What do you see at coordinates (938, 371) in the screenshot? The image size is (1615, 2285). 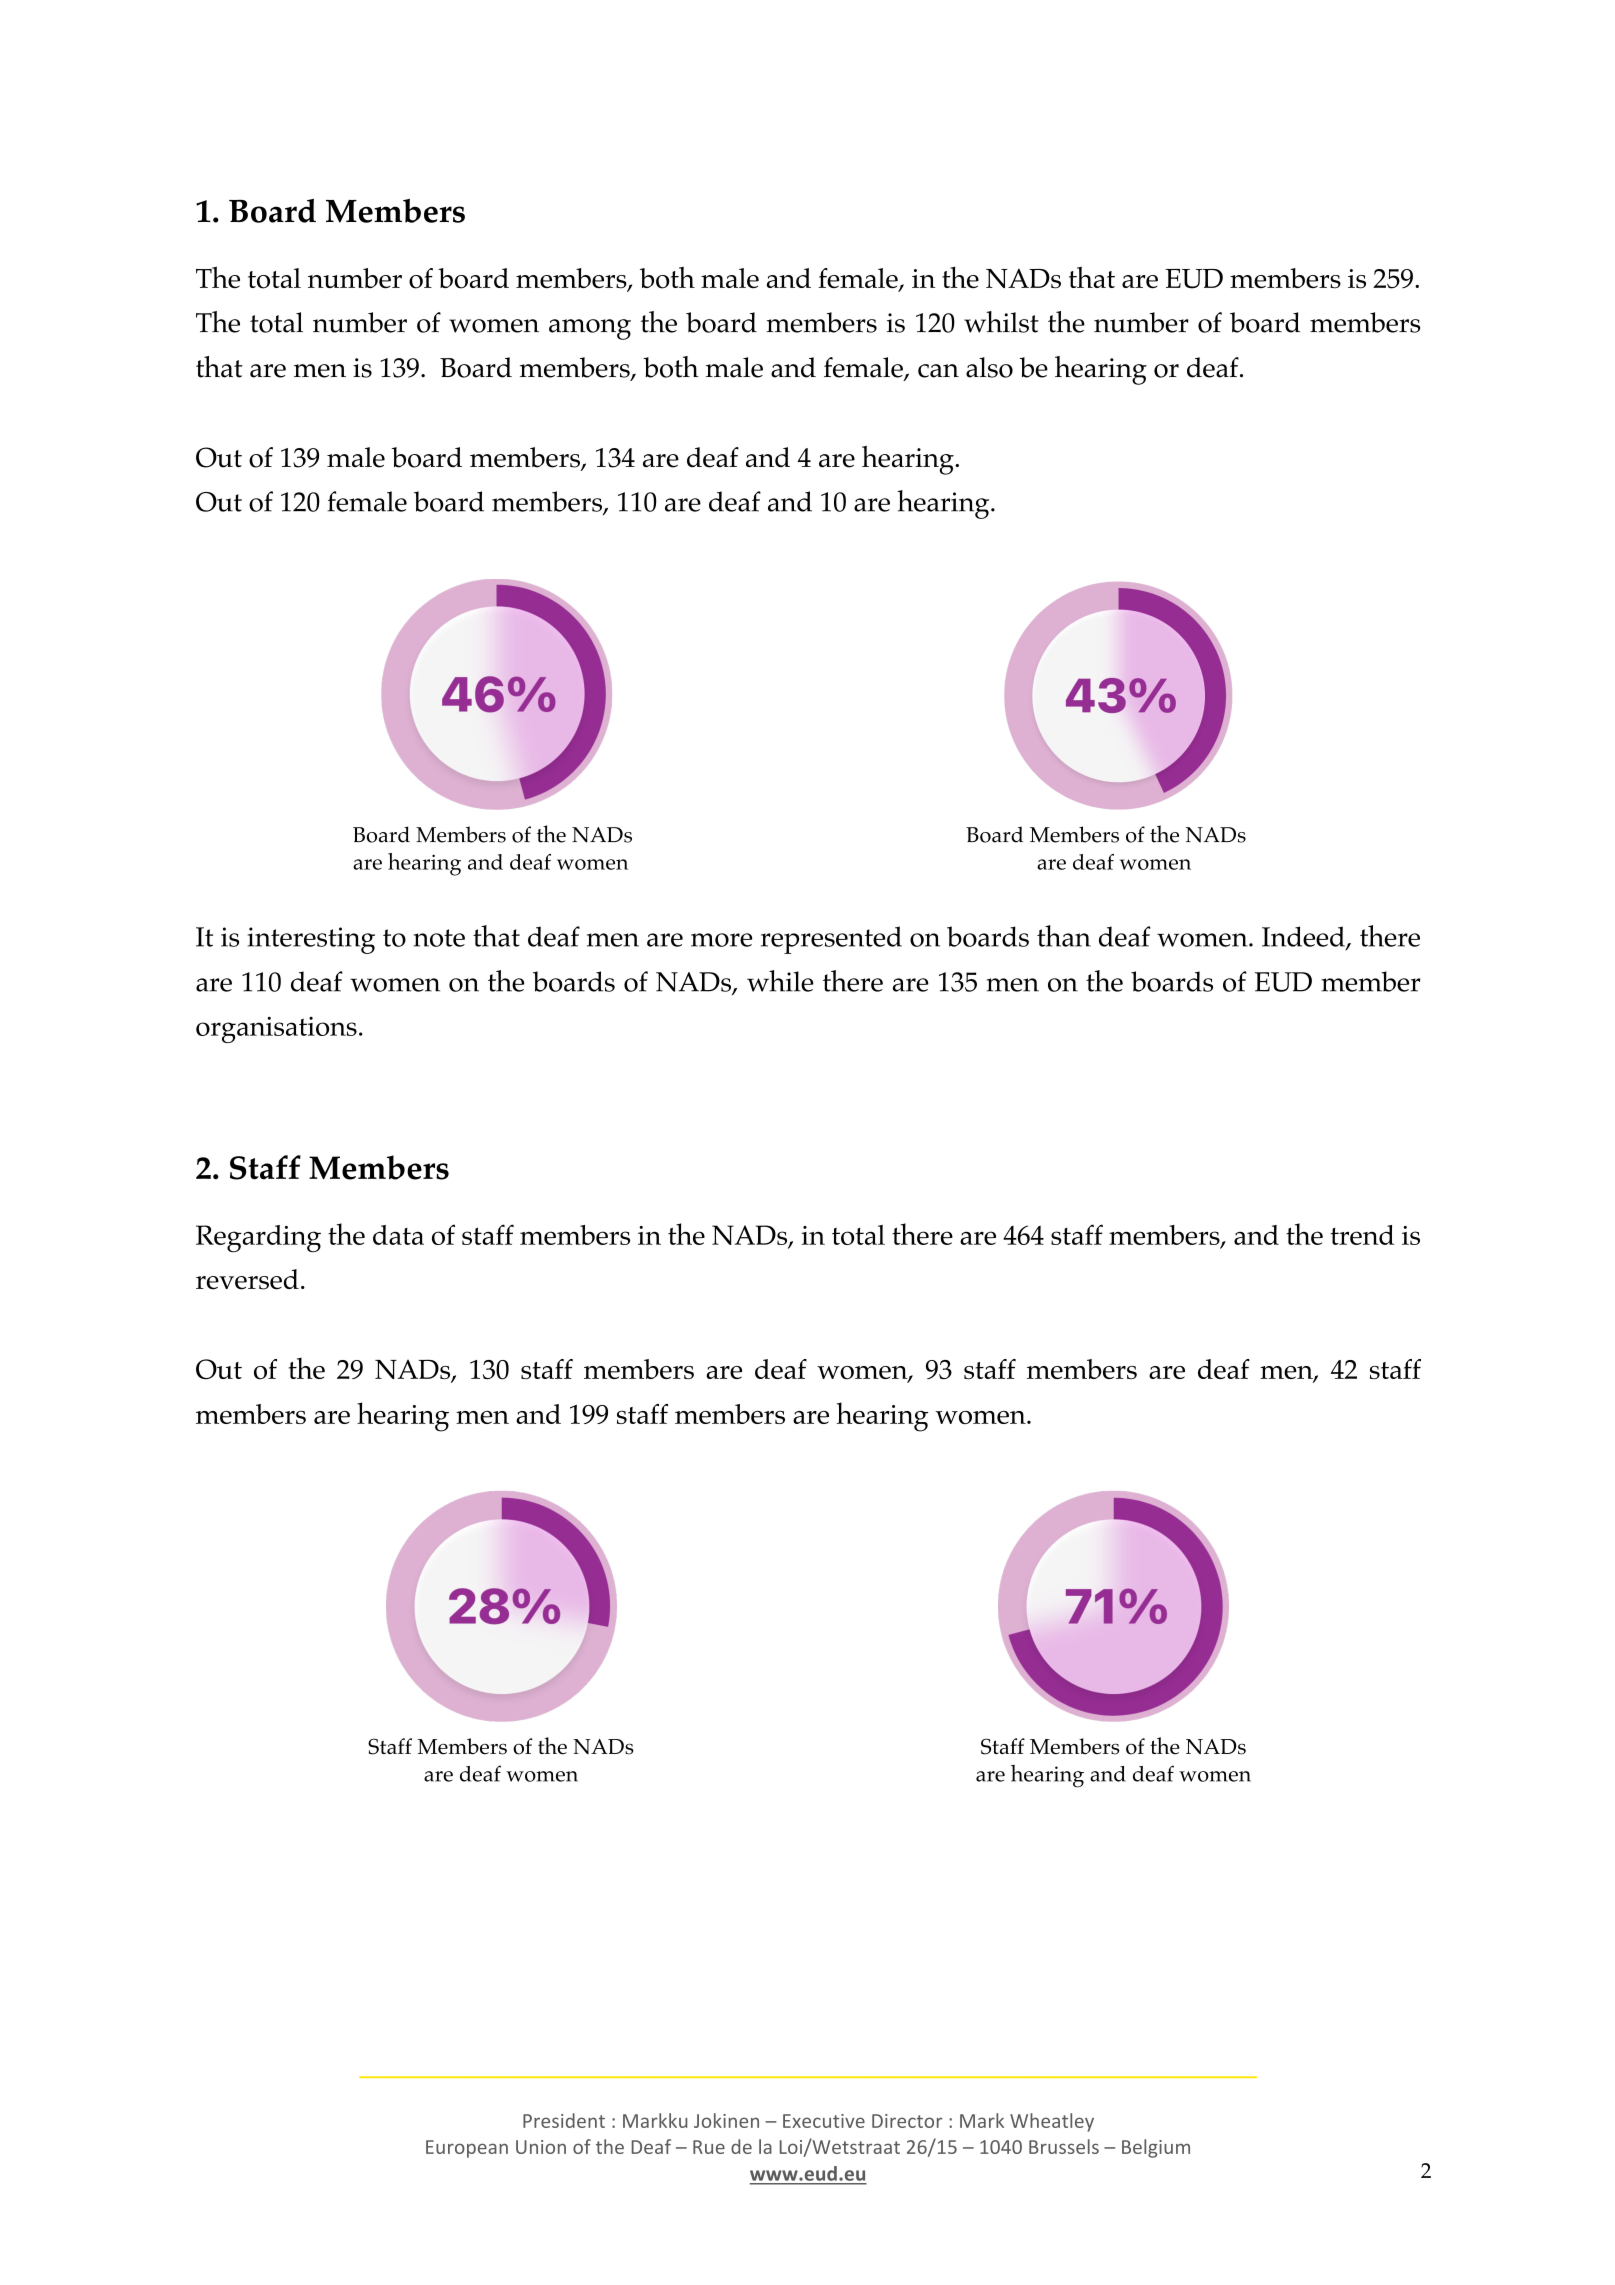 I see `can` at bounding box center [938, 371].
